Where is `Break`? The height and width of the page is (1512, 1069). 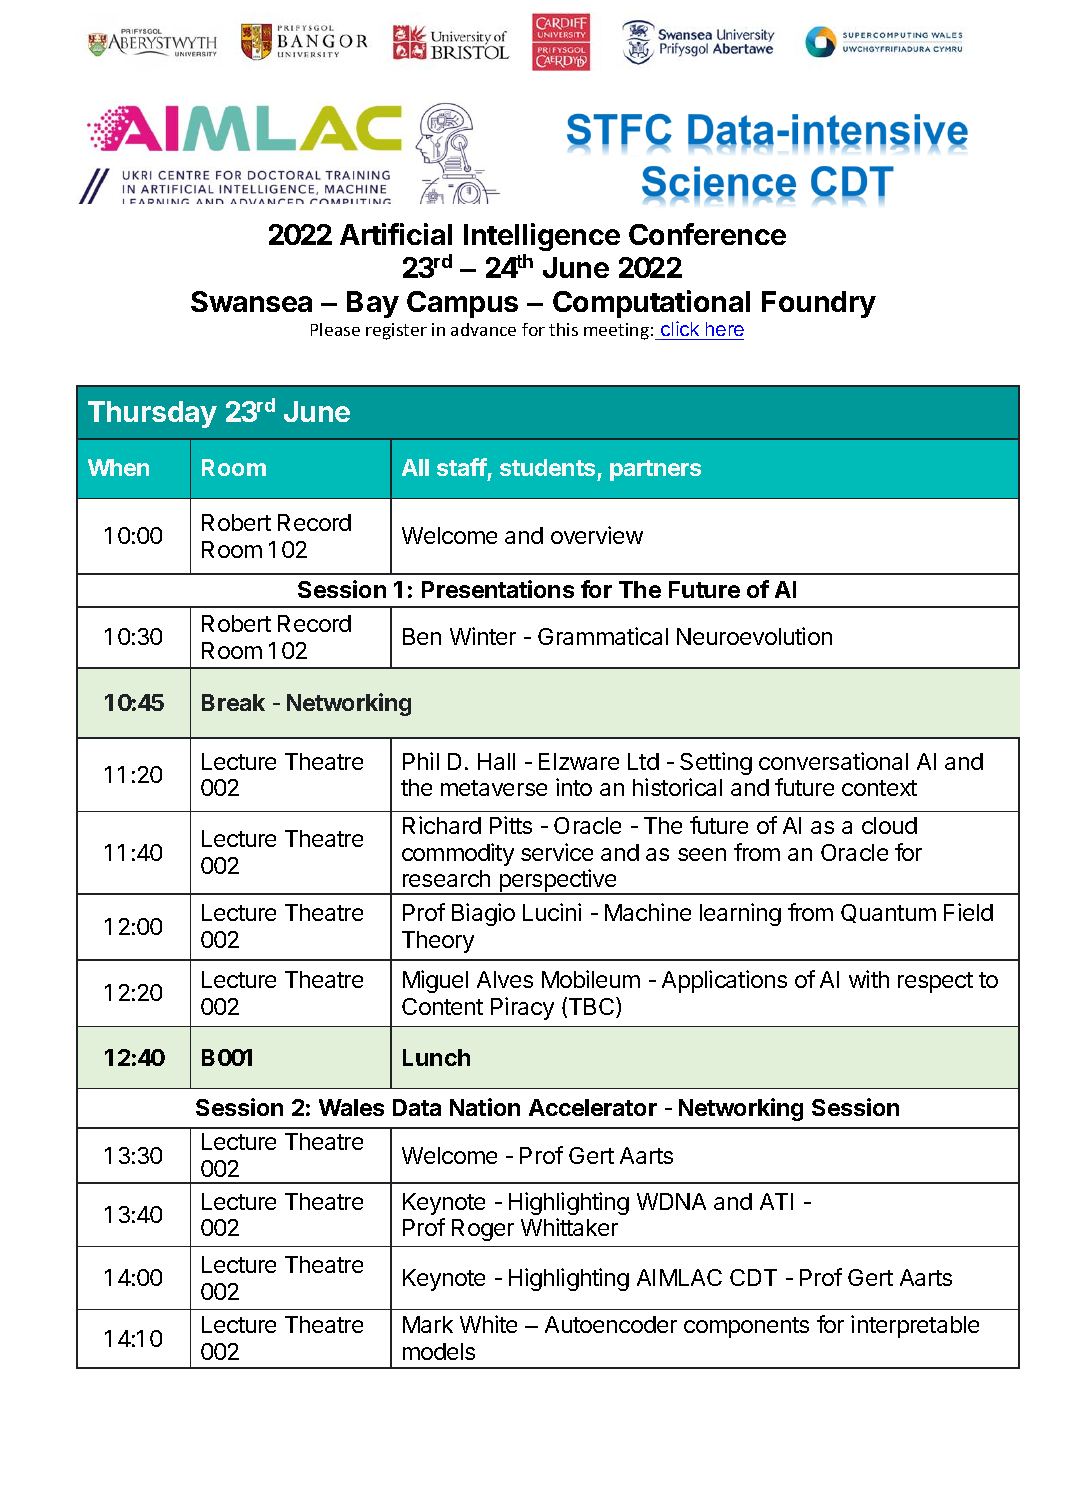 Break is located at coordinates (233, 702).
